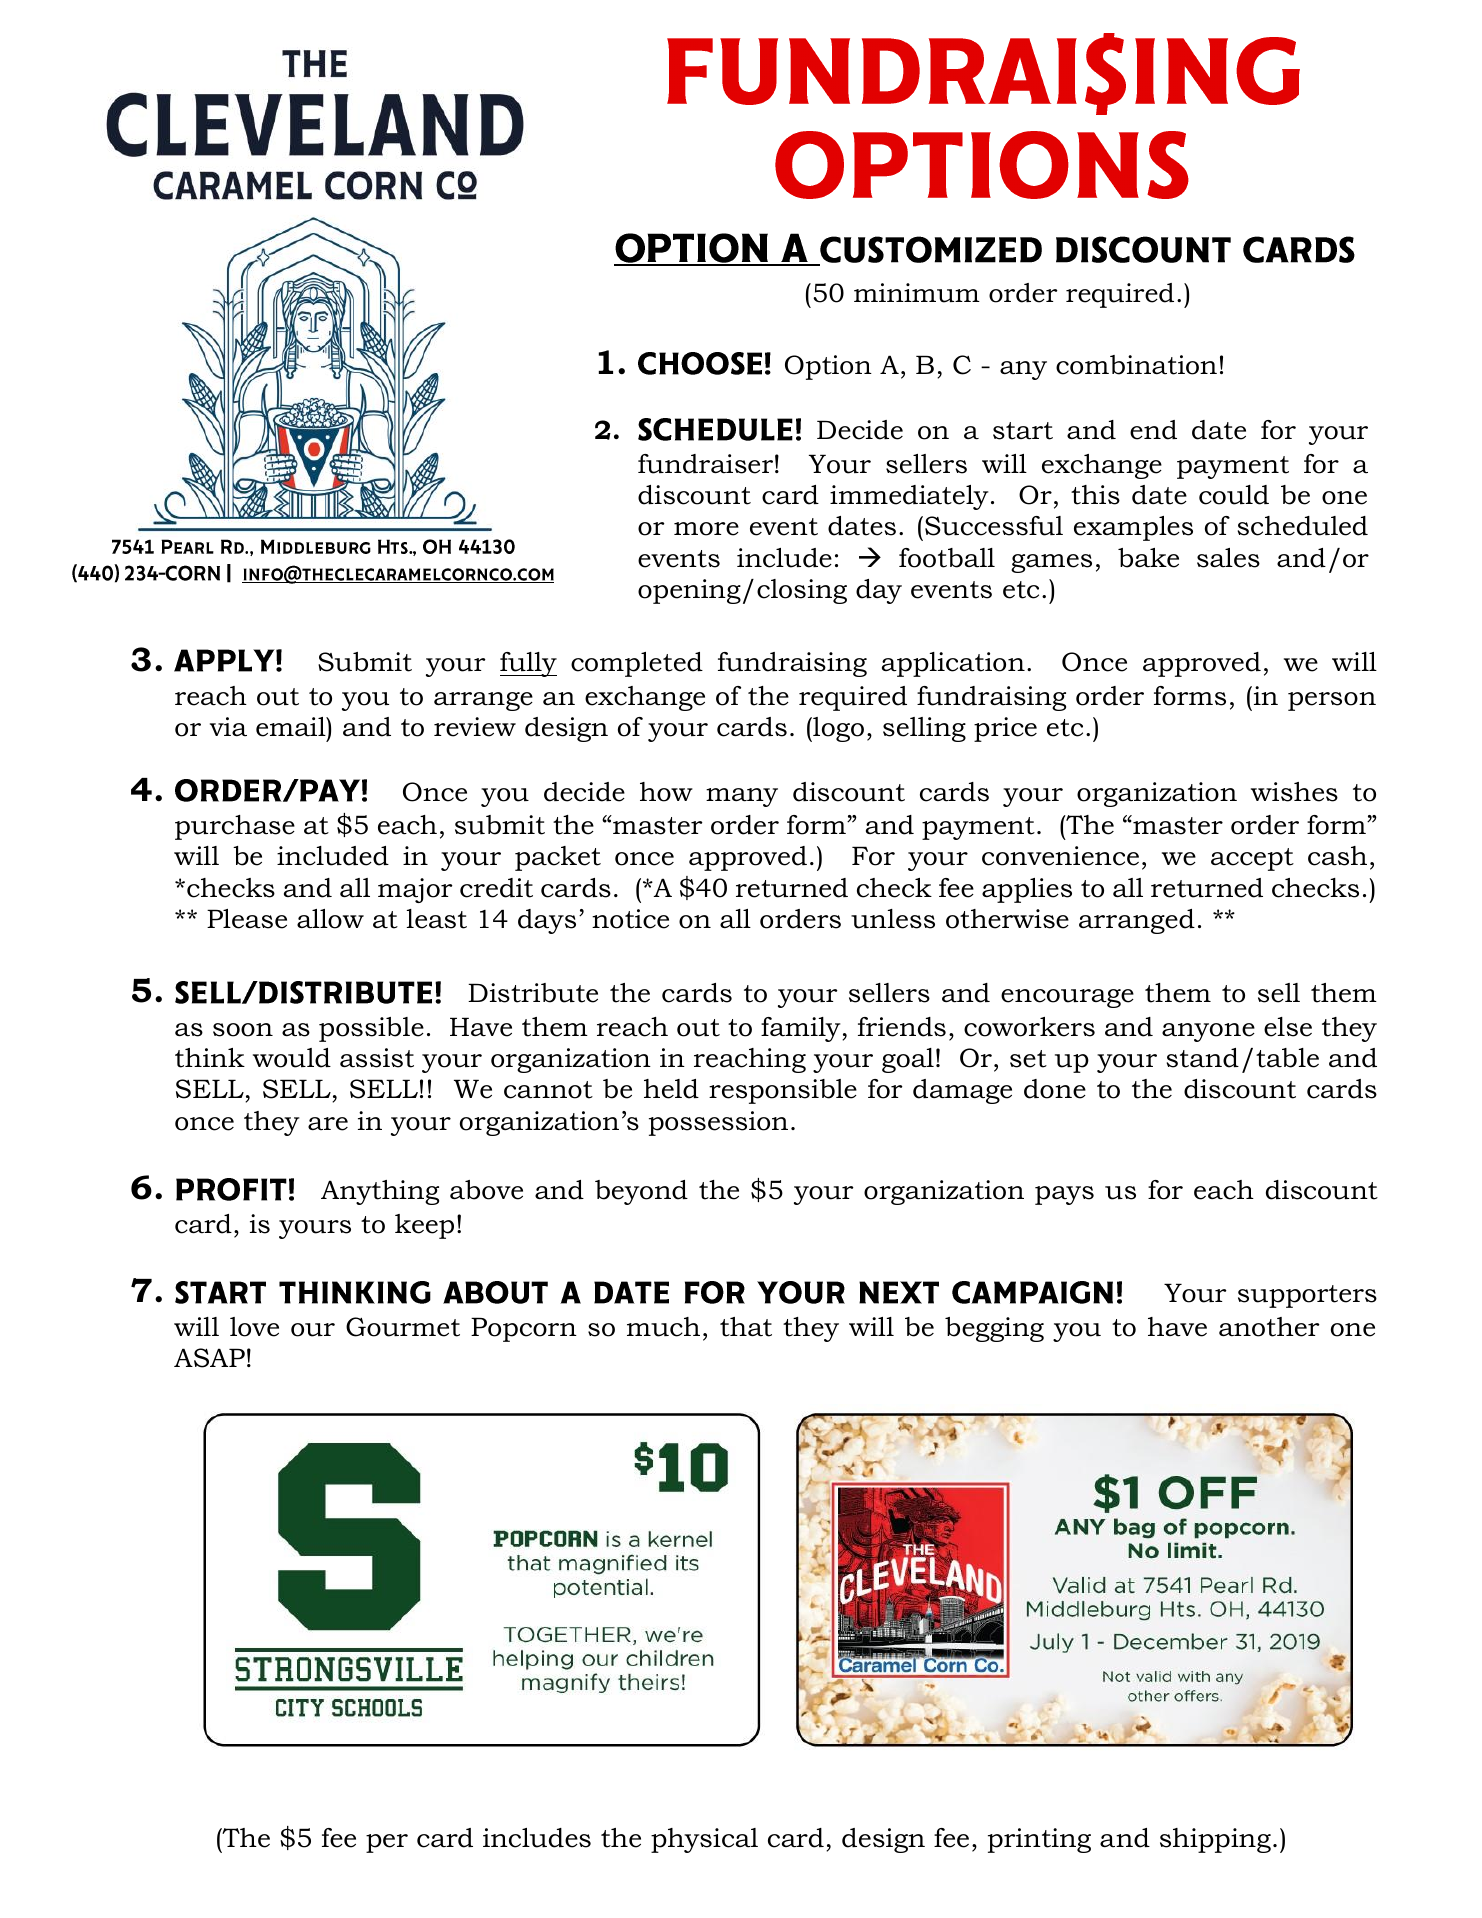 The height and width of the screenshot is (1918, 1482). What do you see at coordinates (1136, 365) in the screenshot?
I see `combination` at bounding box center [1136, 365].
